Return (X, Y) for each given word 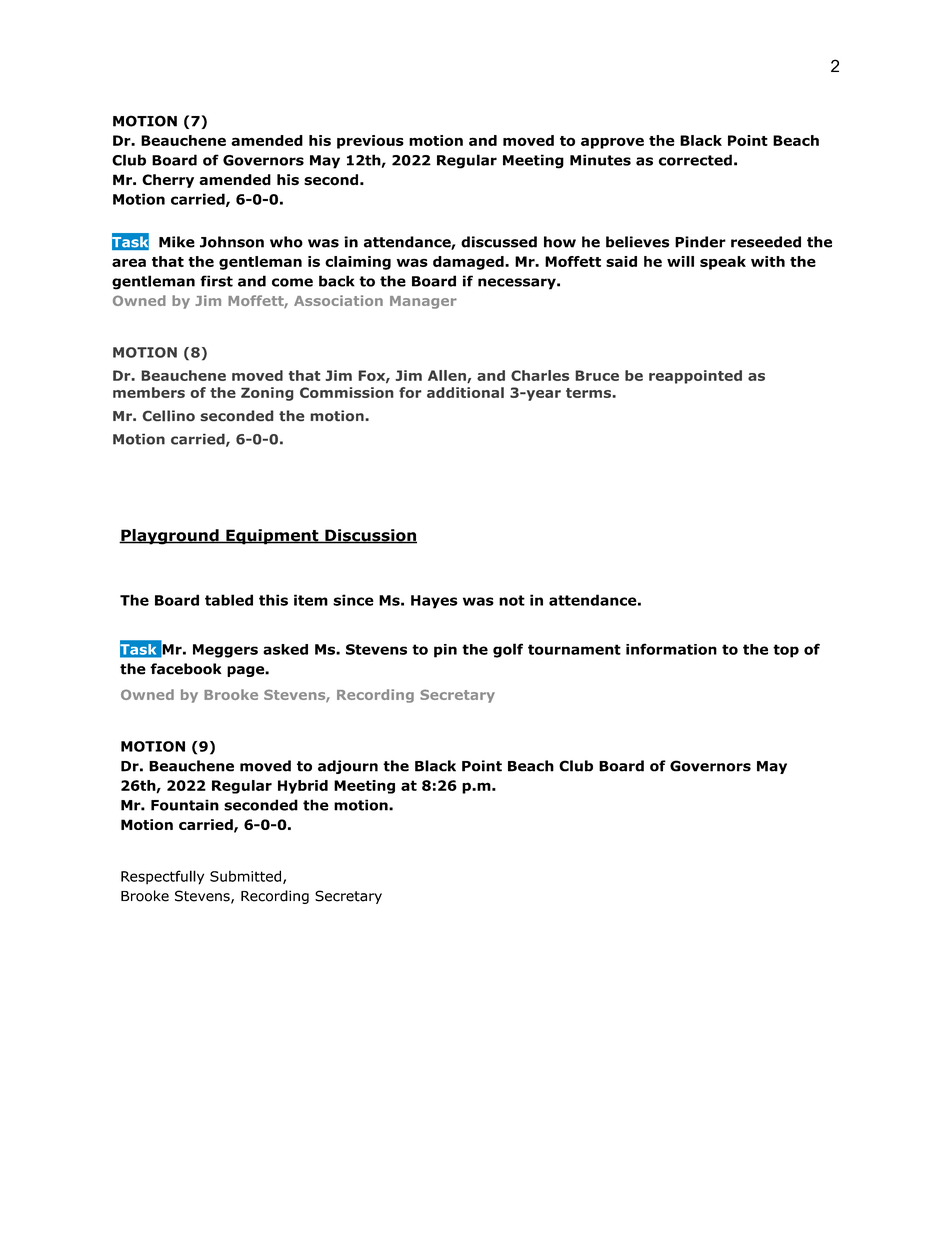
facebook (186, 669)
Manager (423, 302)
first (216, 281)
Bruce (597, 375)
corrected (695, 160)
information (671, 649)
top (786, 651)
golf (508, 650)
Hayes (434, 602)
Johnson (232, 242)
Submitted (247, 877)
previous (370, 142)
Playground (170, 537)
